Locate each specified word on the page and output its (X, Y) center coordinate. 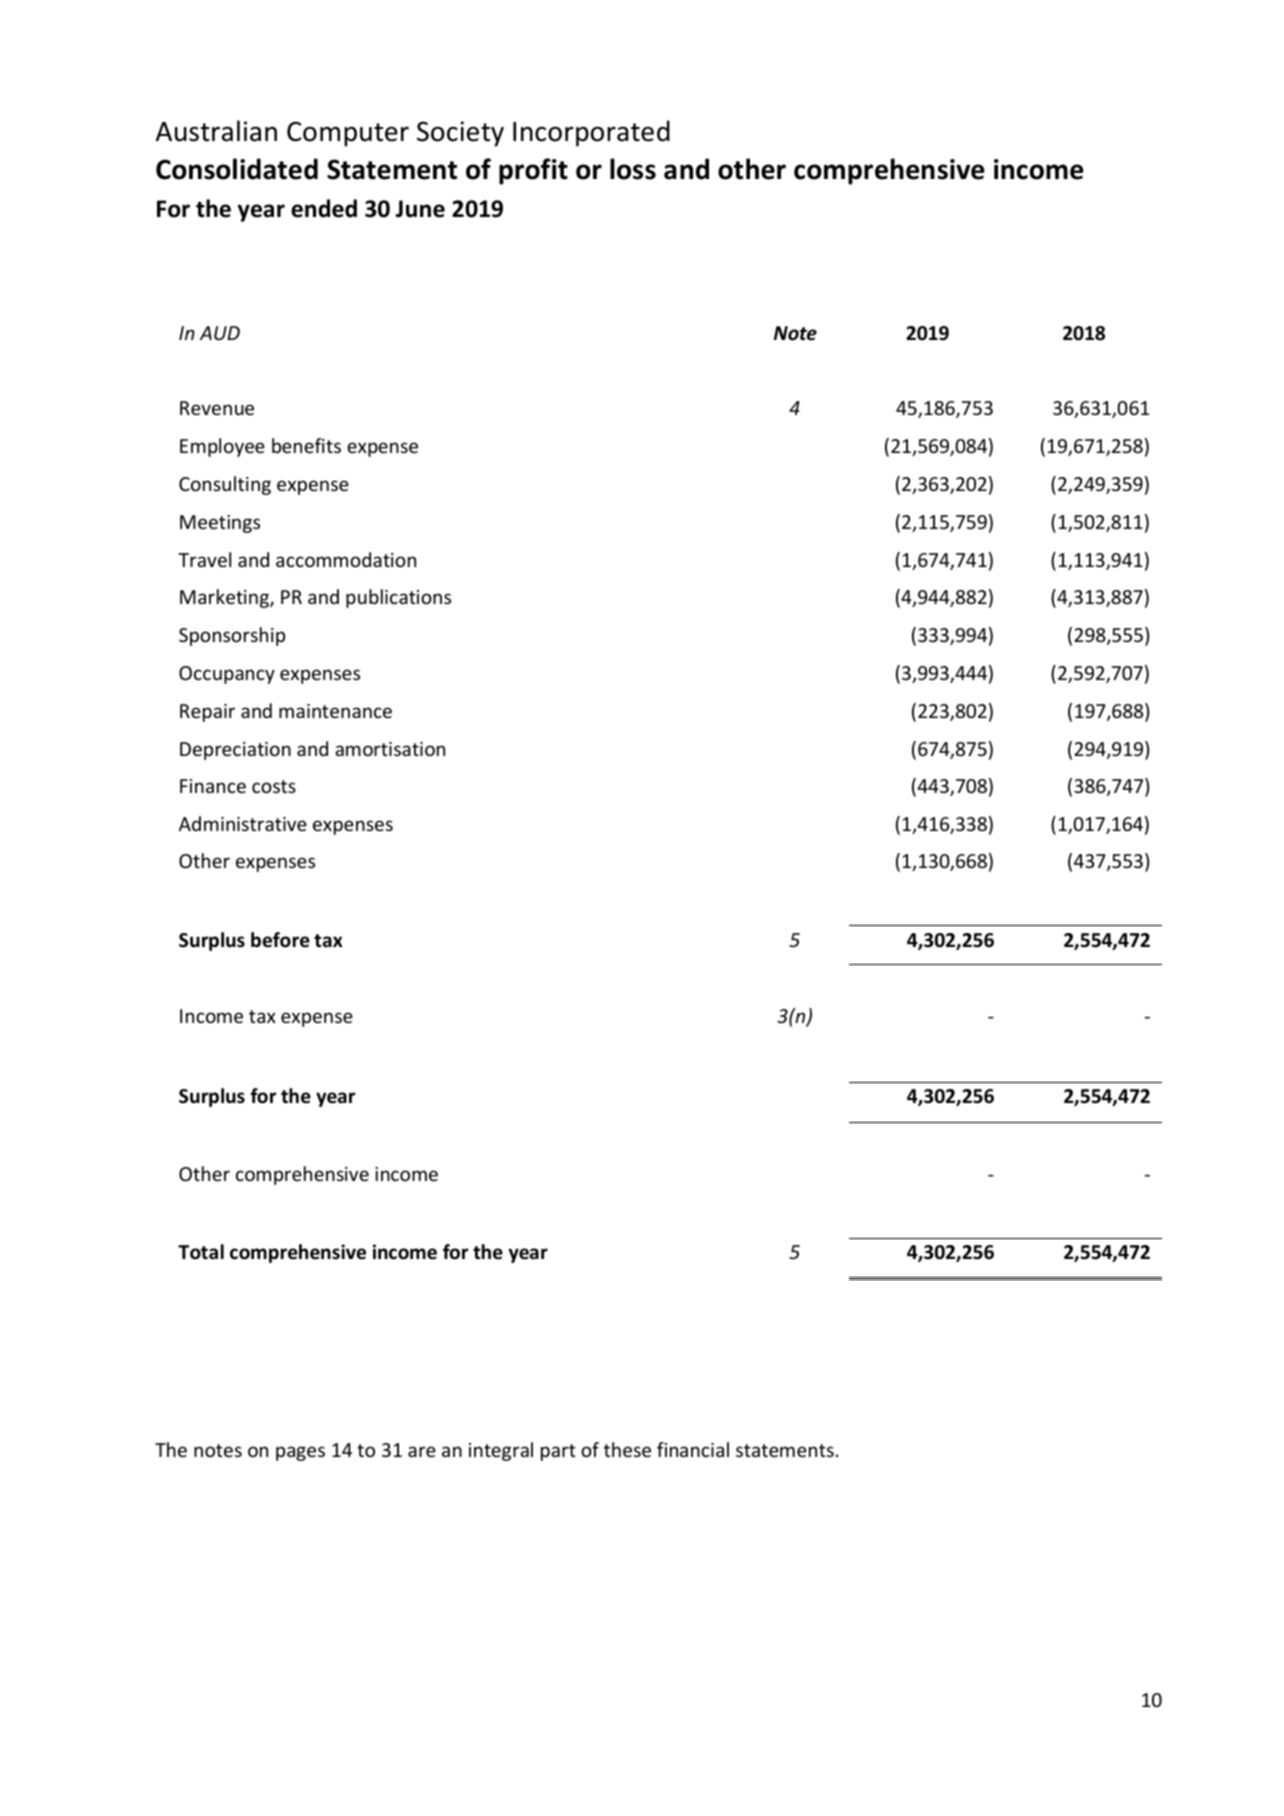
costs (274, 786)
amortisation (390, 749)
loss (633, 169)
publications (398, 598)
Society (460, 134)
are (422, 1451)
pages (300, 1453)
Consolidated (237, 169)
